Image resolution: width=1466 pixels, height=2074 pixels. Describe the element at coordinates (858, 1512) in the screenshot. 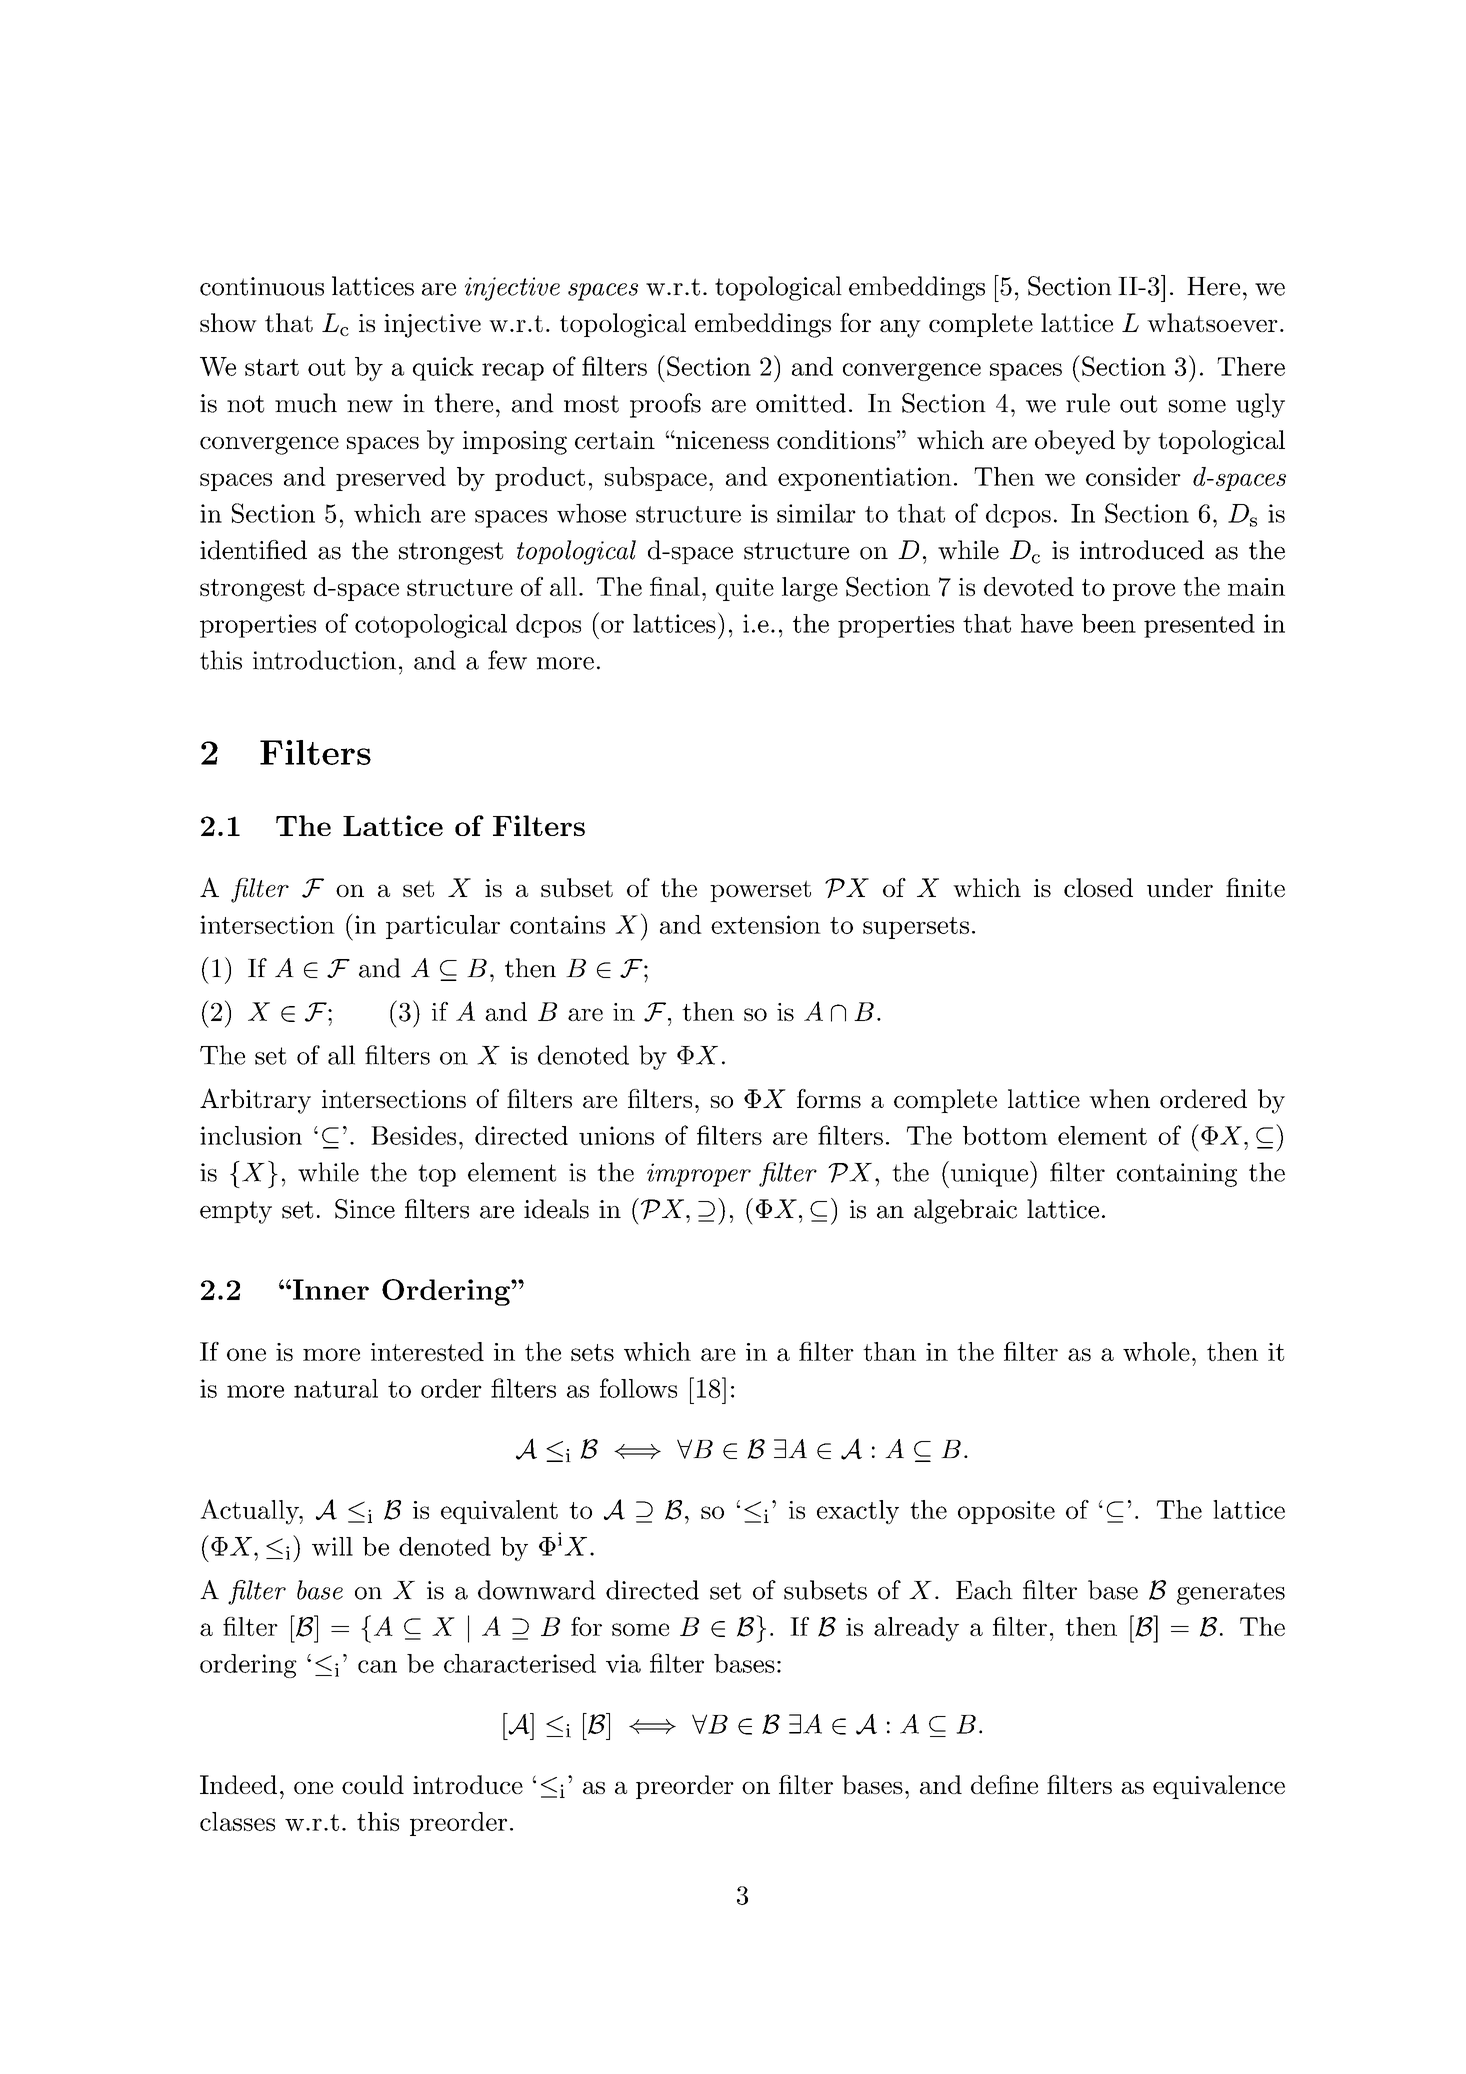

I see `exactly` at that location.
